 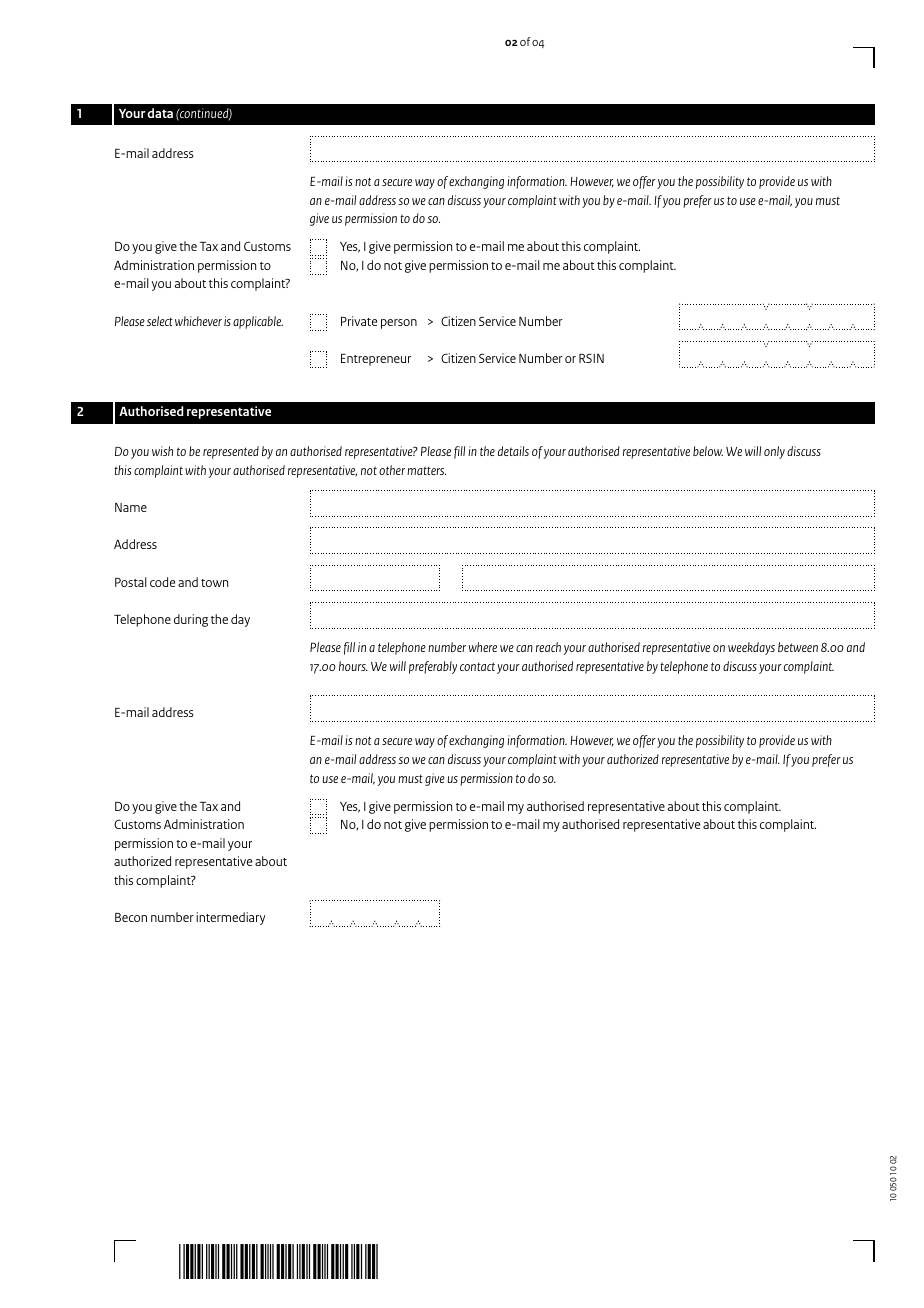 What do you see at coordinates (399, 324) in the screenshot?
I see `person` at bounding box center [399, 324].
